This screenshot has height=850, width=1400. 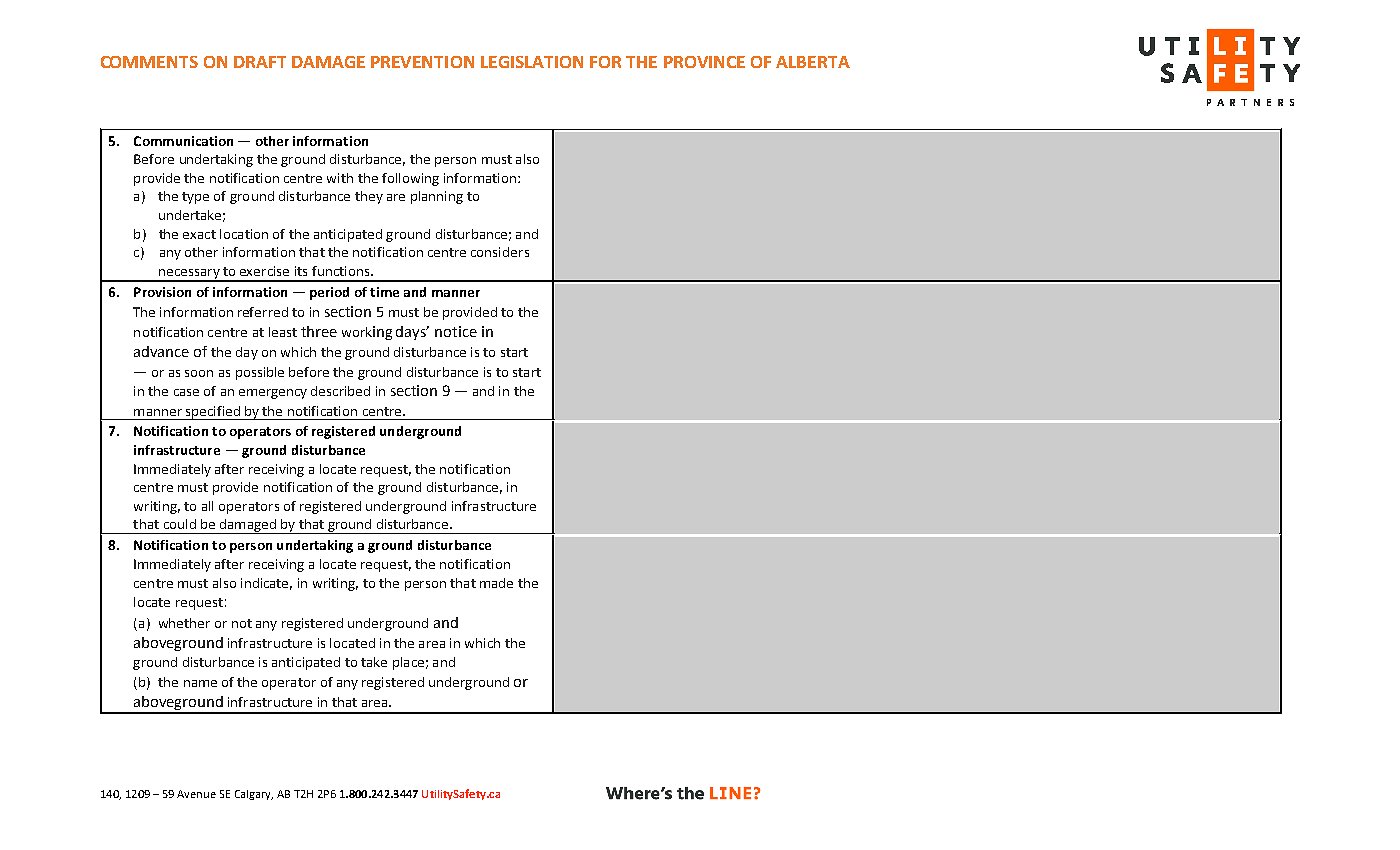 What do you see at coordinates (704, 62) in the screenshot?
I see `PROVINCE` at bounding box center [704, 62].
